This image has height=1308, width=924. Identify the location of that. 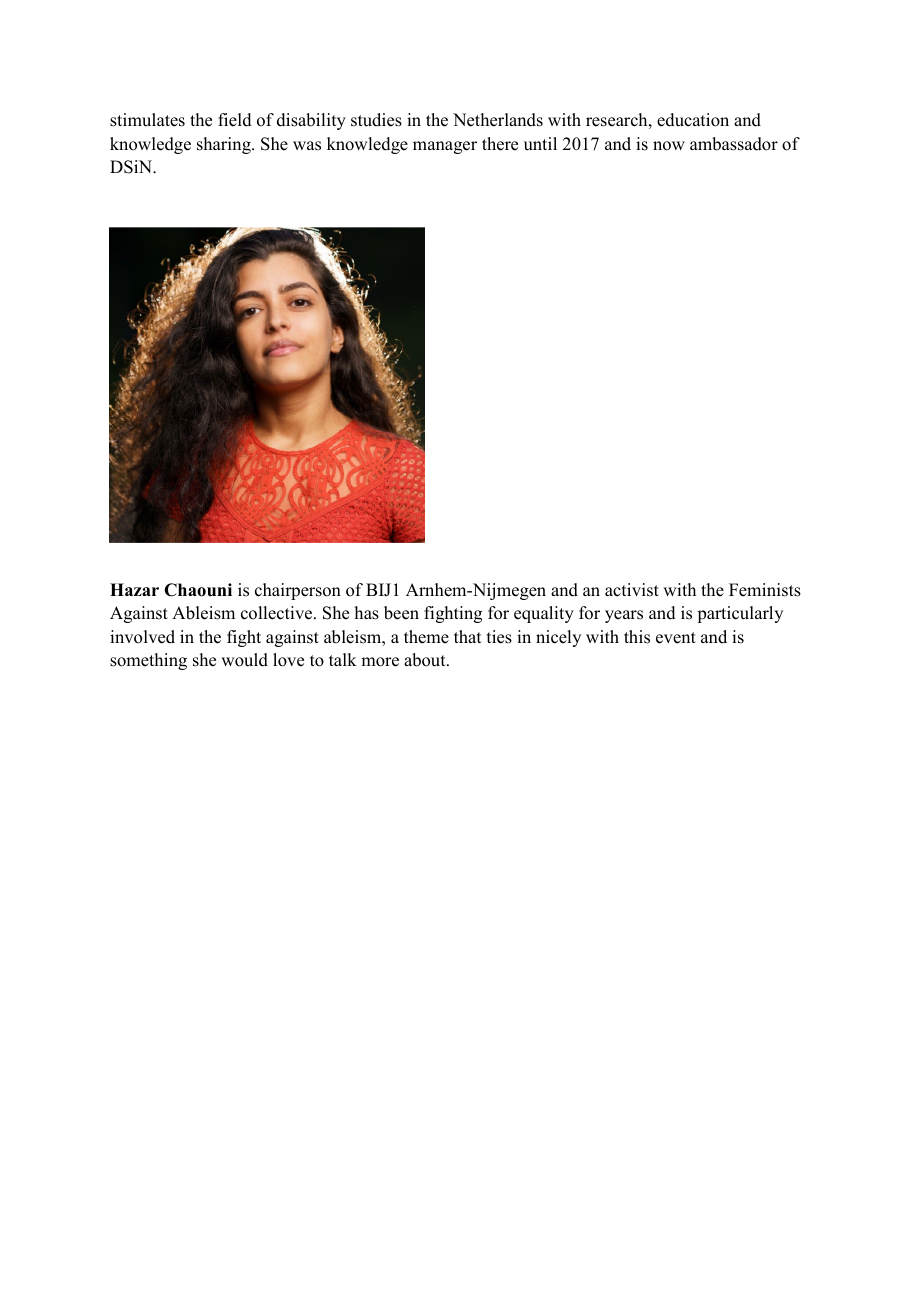
(467, 636).
